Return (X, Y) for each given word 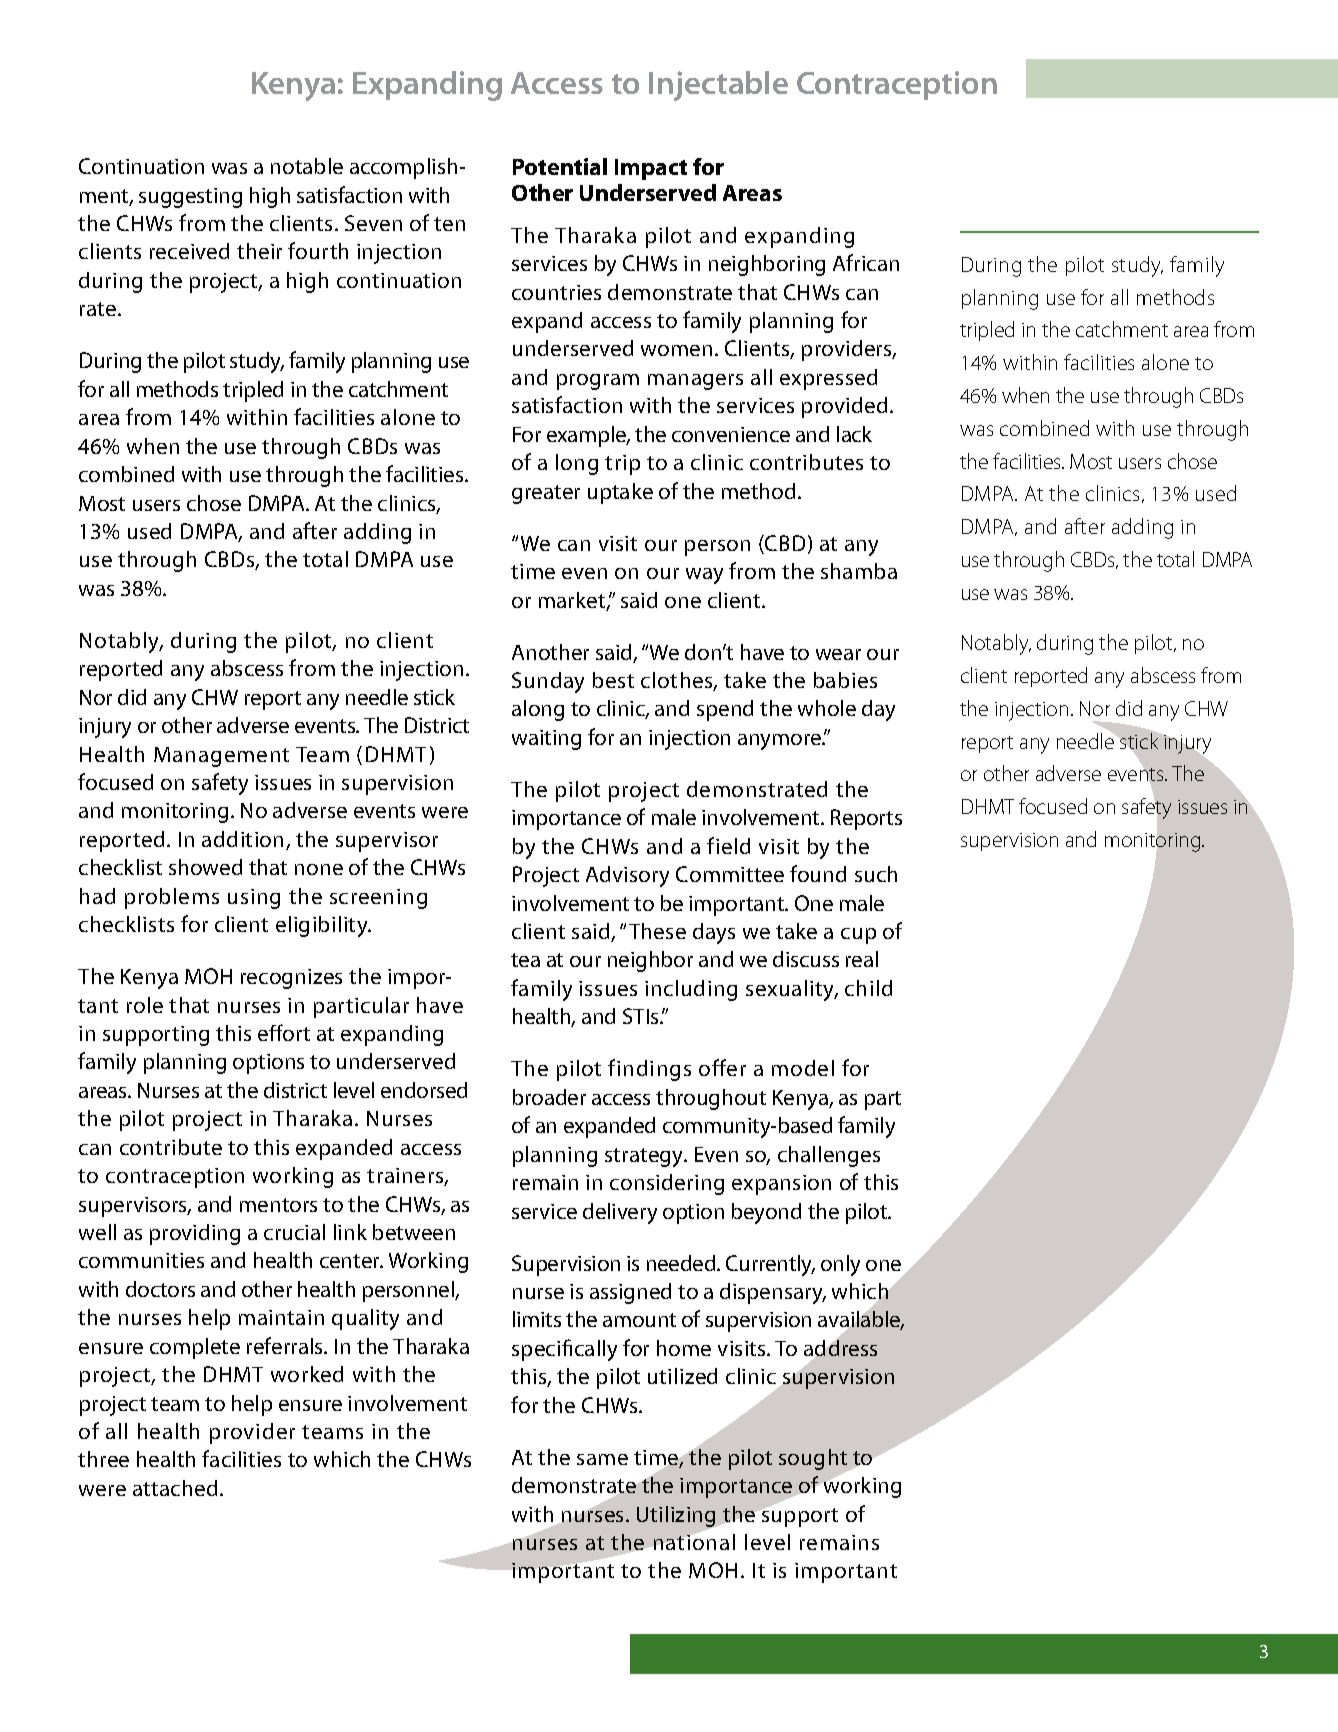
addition (244, 840)
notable (307, 166)
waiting (546, 740)
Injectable (718, 86)
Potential (560, 166)
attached (175, 1488)
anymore (781, 742)
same (602, 1459)
